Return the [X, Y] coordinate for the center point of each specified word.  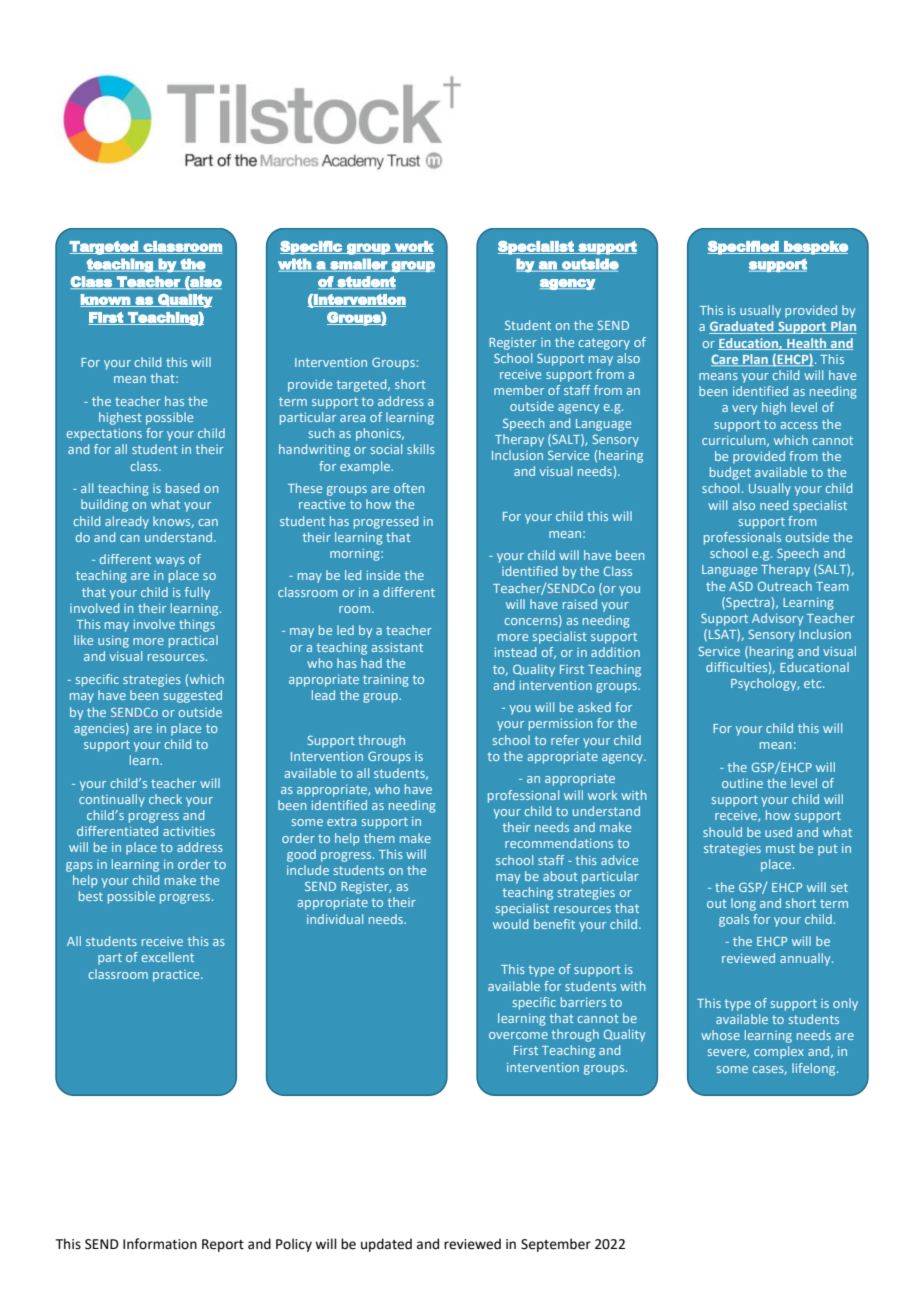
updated [386, 1245]
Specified [744, 248]
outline [742, 783]
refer [565, 740]
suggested [193, 696]
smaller [359, 265]
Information [160, 1244]
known [106, 300]
